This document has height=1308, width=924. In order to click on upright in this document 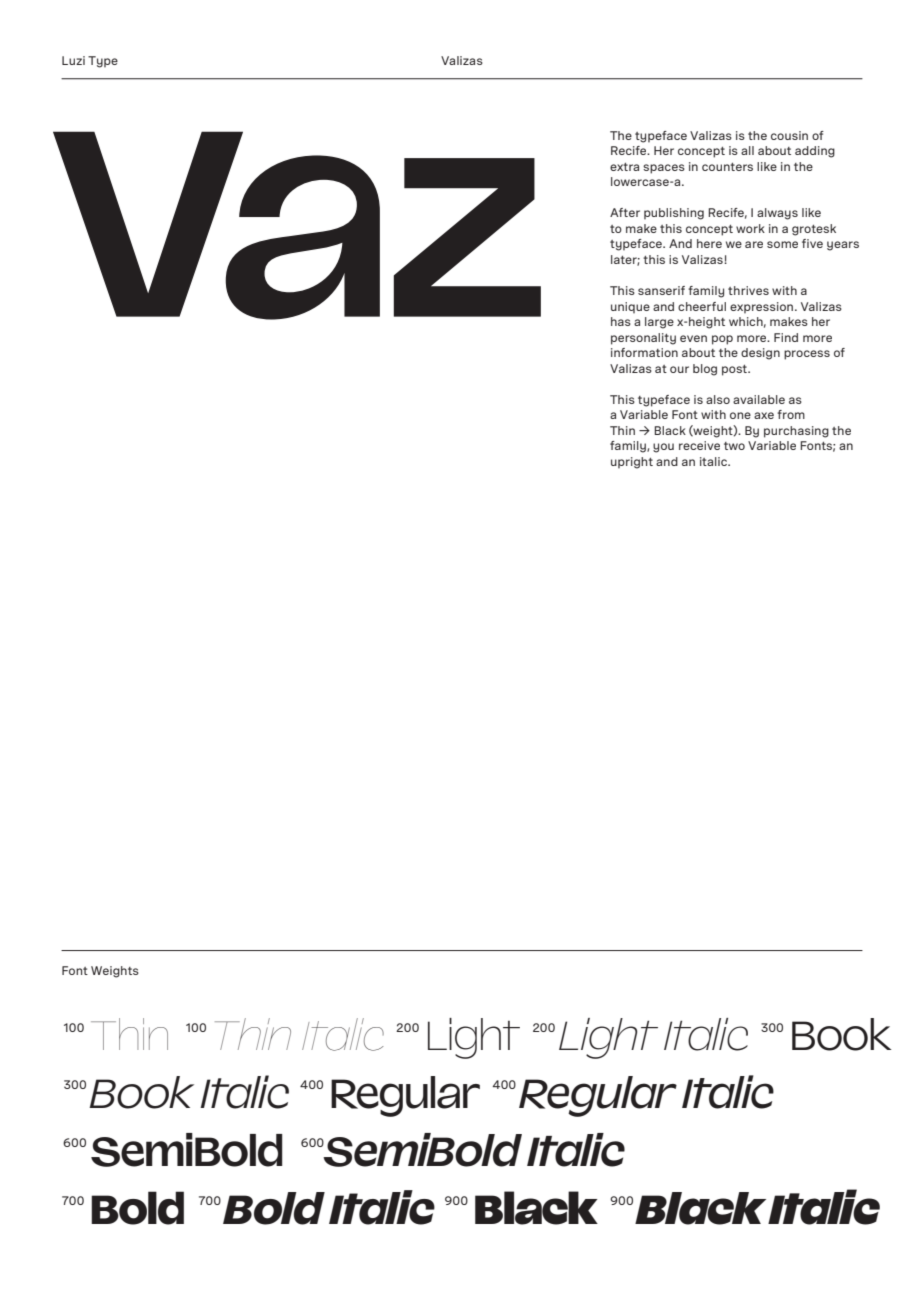, I will do `click(632, 463)`.
